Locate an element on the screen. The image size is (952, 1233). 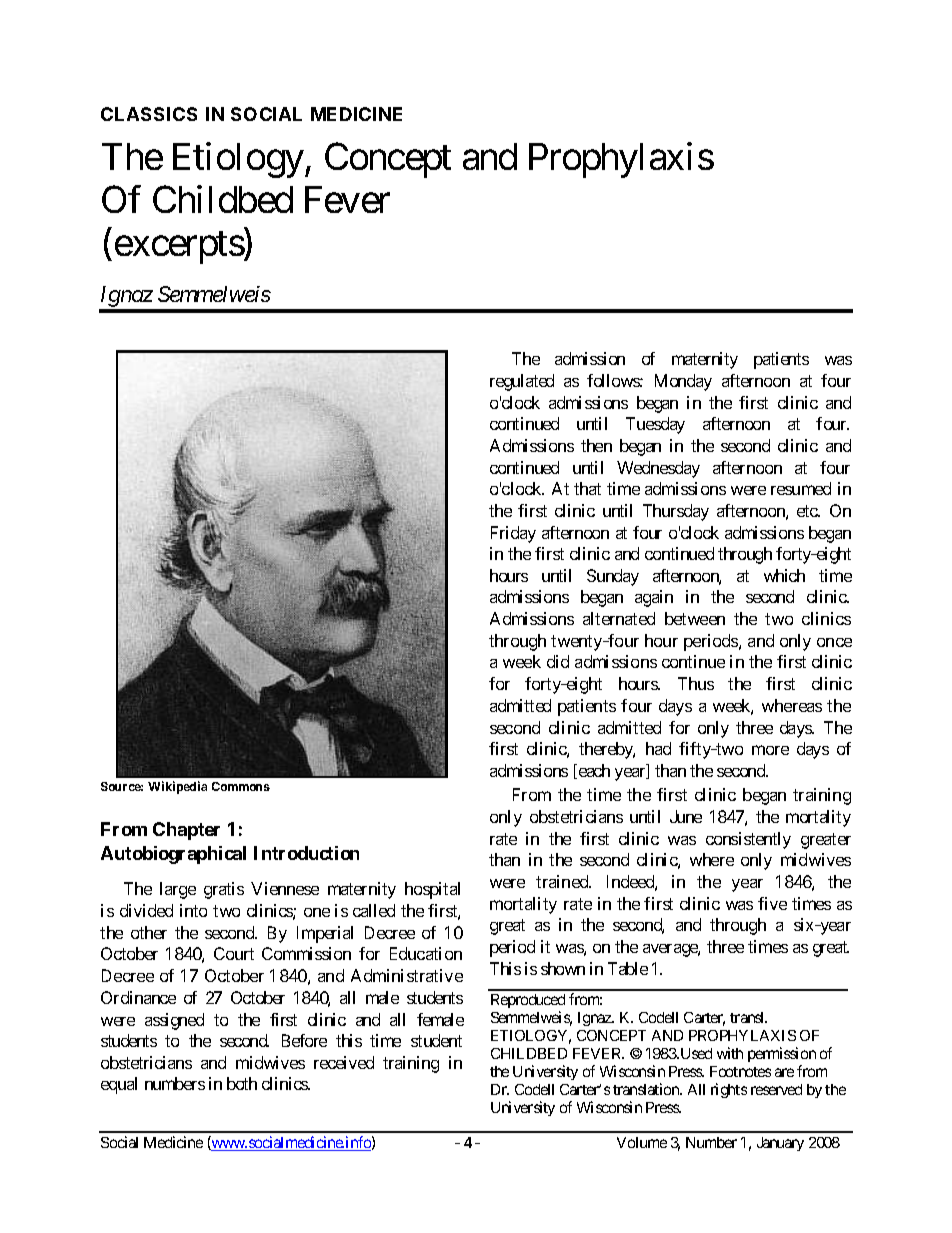
did is located at coordinates (558, 661).
